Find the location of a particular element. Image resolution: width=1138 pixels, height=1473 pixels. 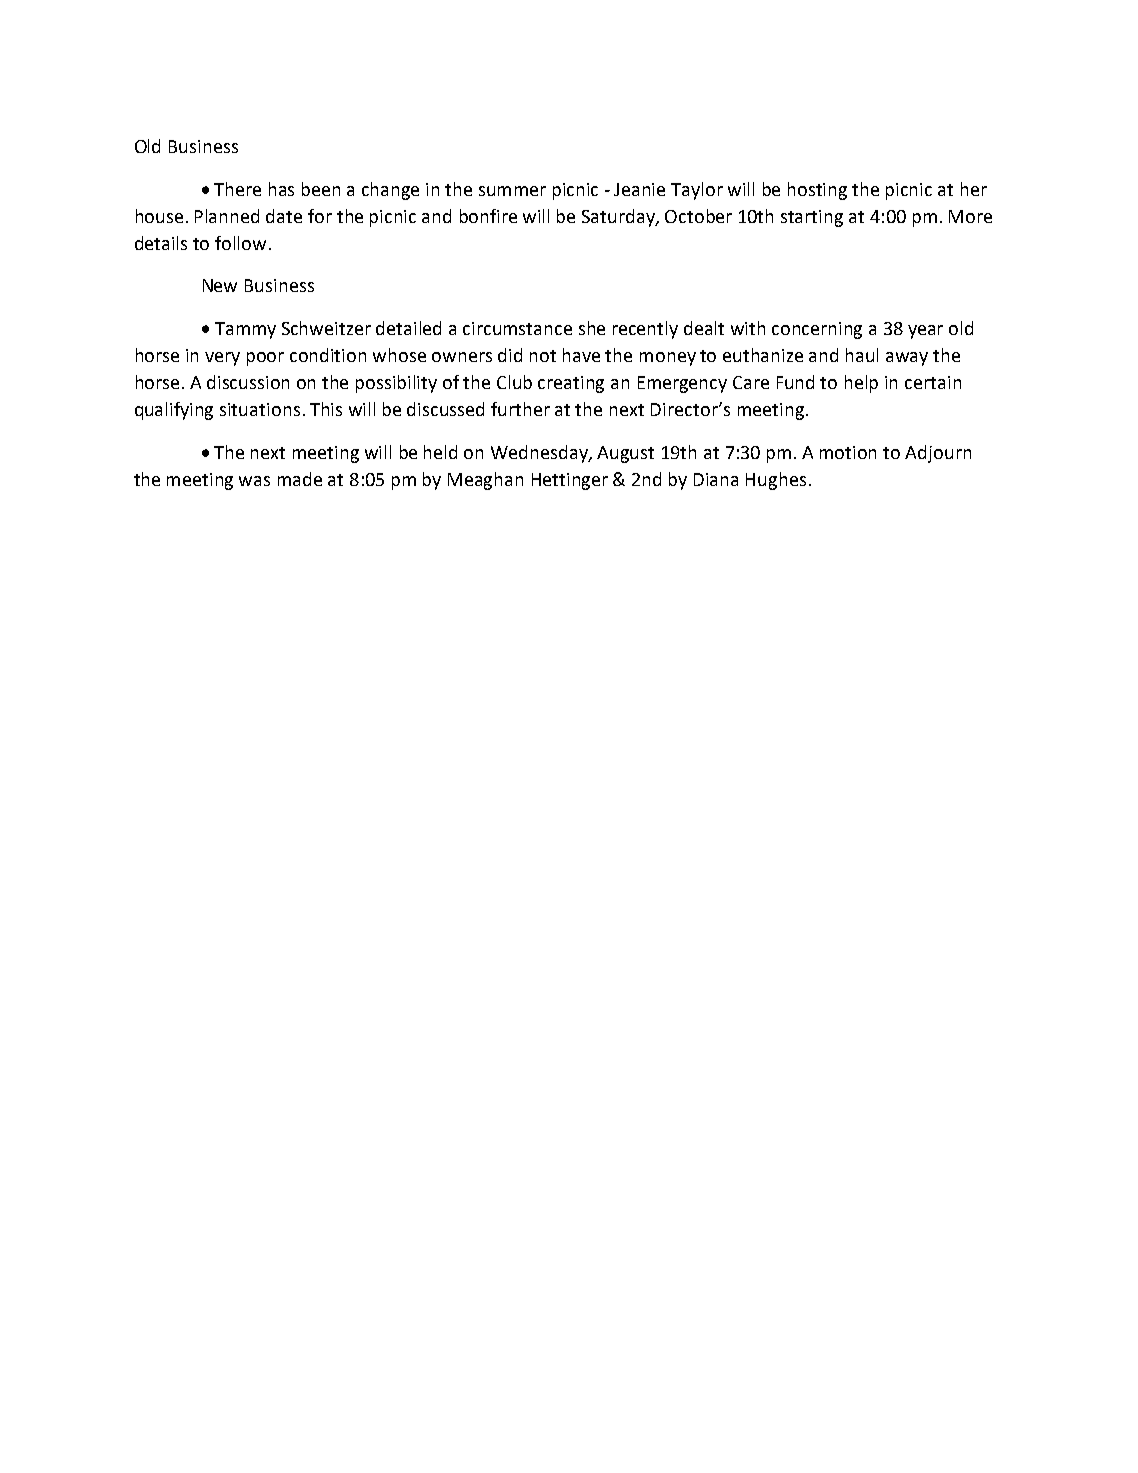

There is located at coordinates (237, 189).
